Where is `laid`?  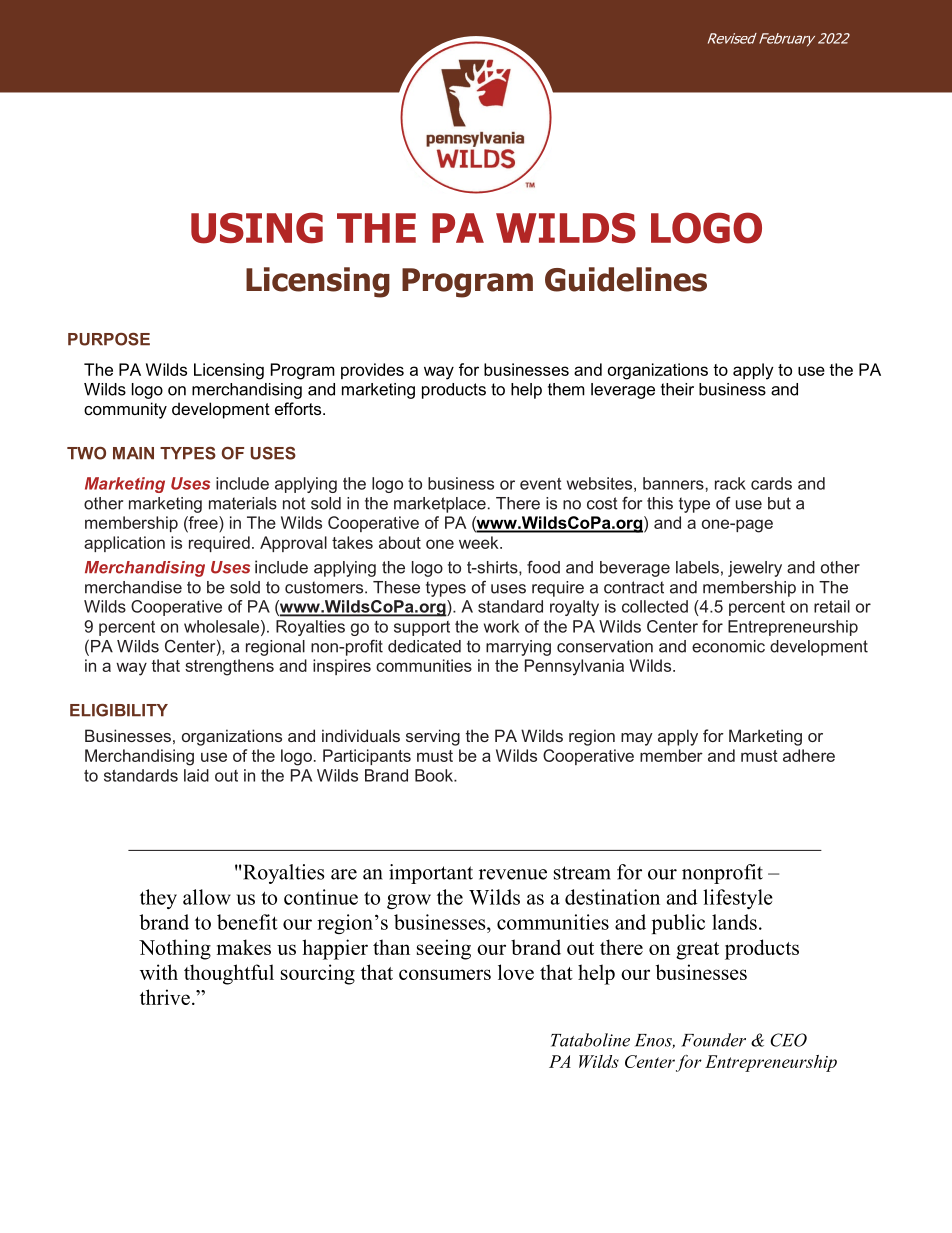 laid is located at coordinates (196, 775).
